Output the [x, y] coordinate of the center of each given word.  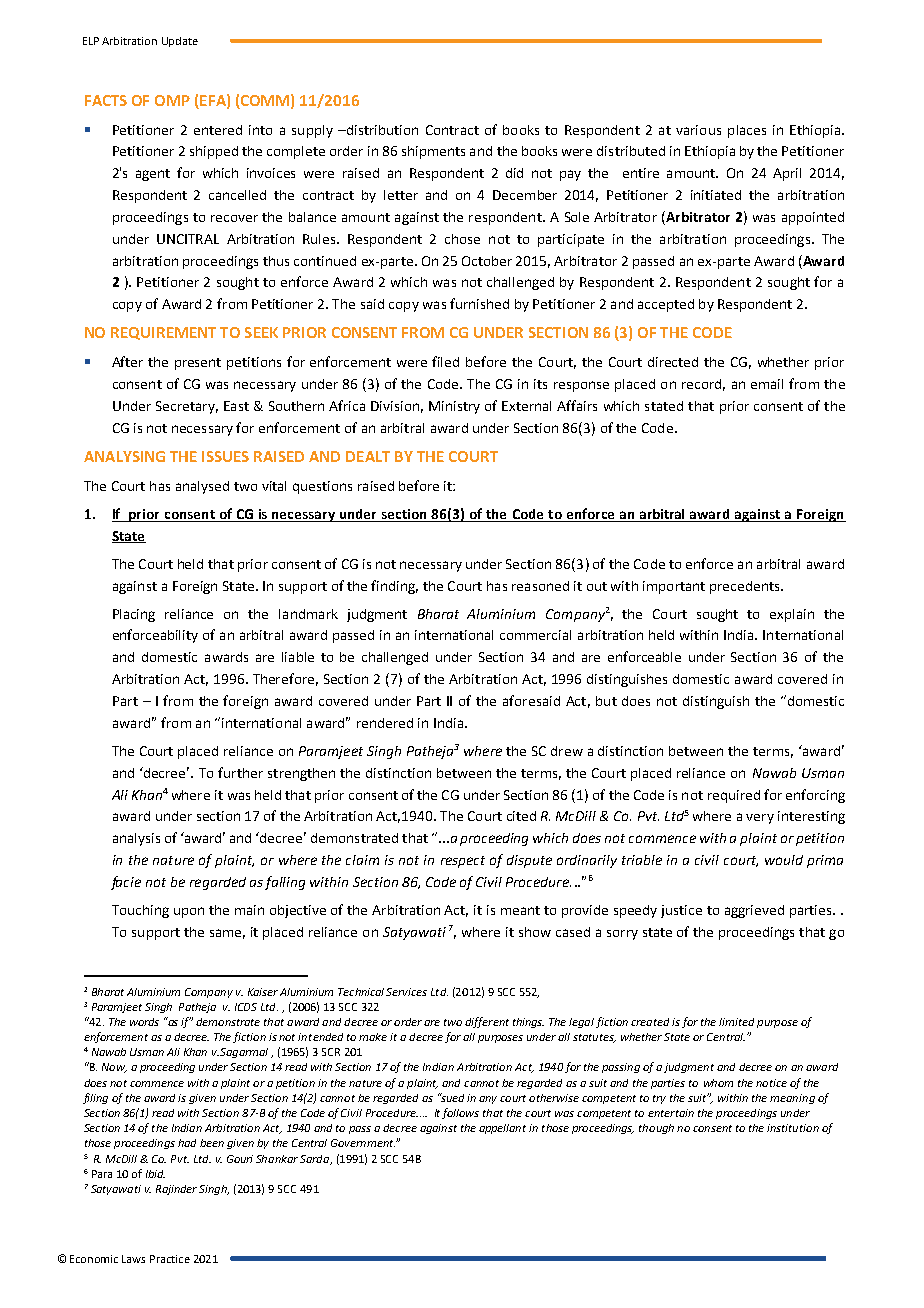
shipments [433, 152]
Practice [170, 1259]
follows [460, 1113]
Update [180, 42]
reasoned [540, 586]
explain [792, 615]
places [747, 131]
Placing [134, 615]
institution [793, 1128]
